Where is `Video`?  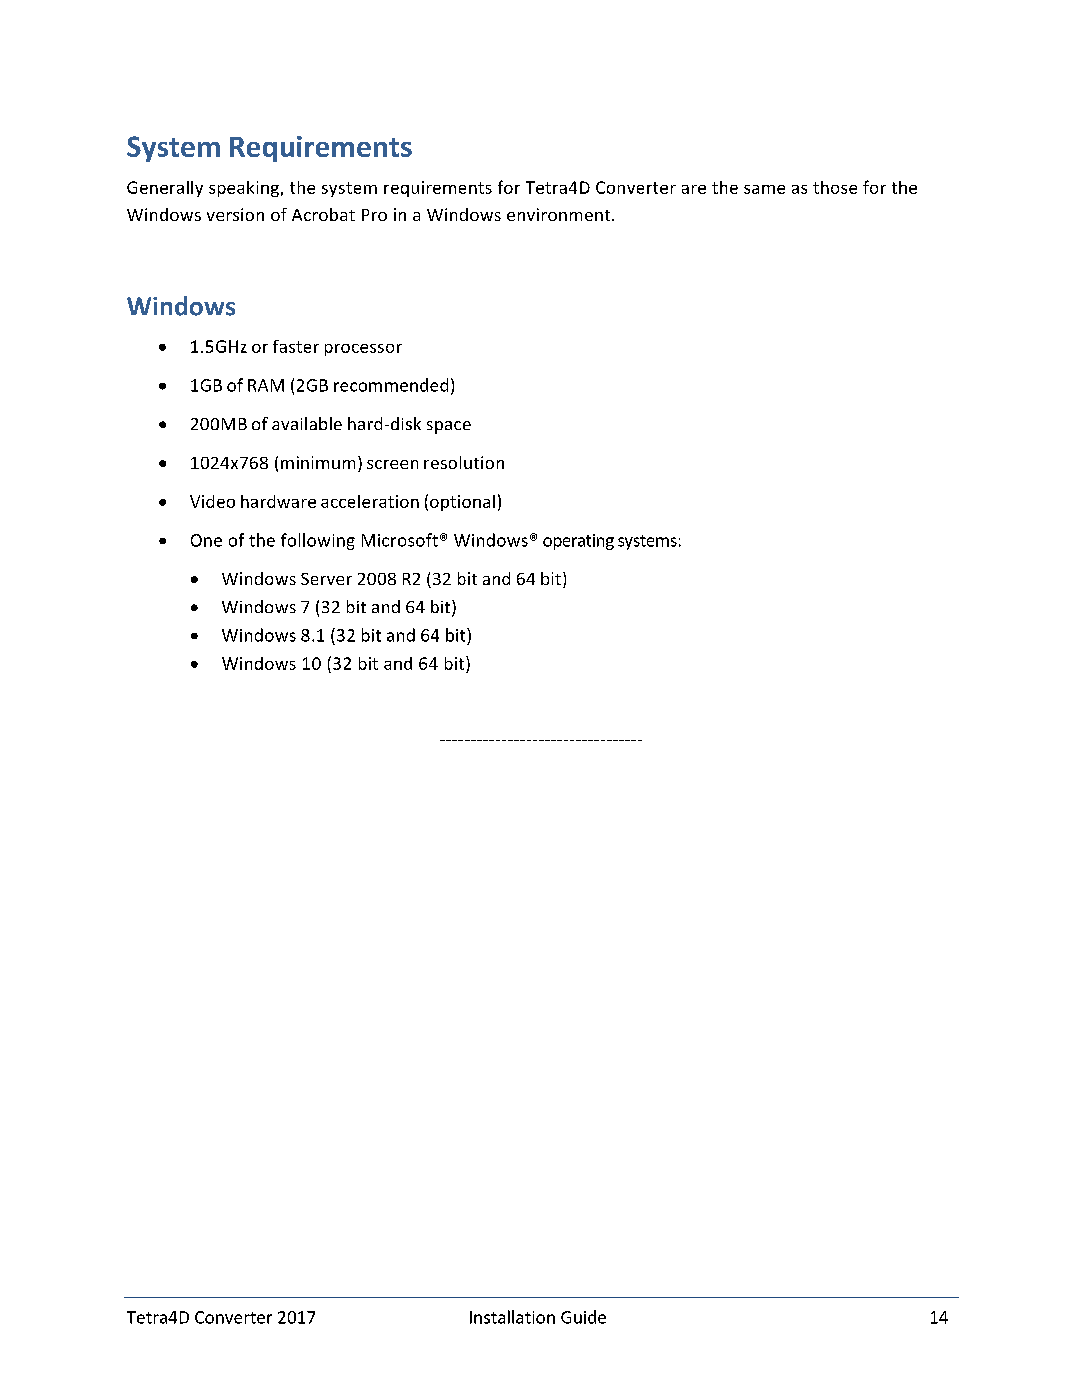 Video is located at coordinates (212, 501).
